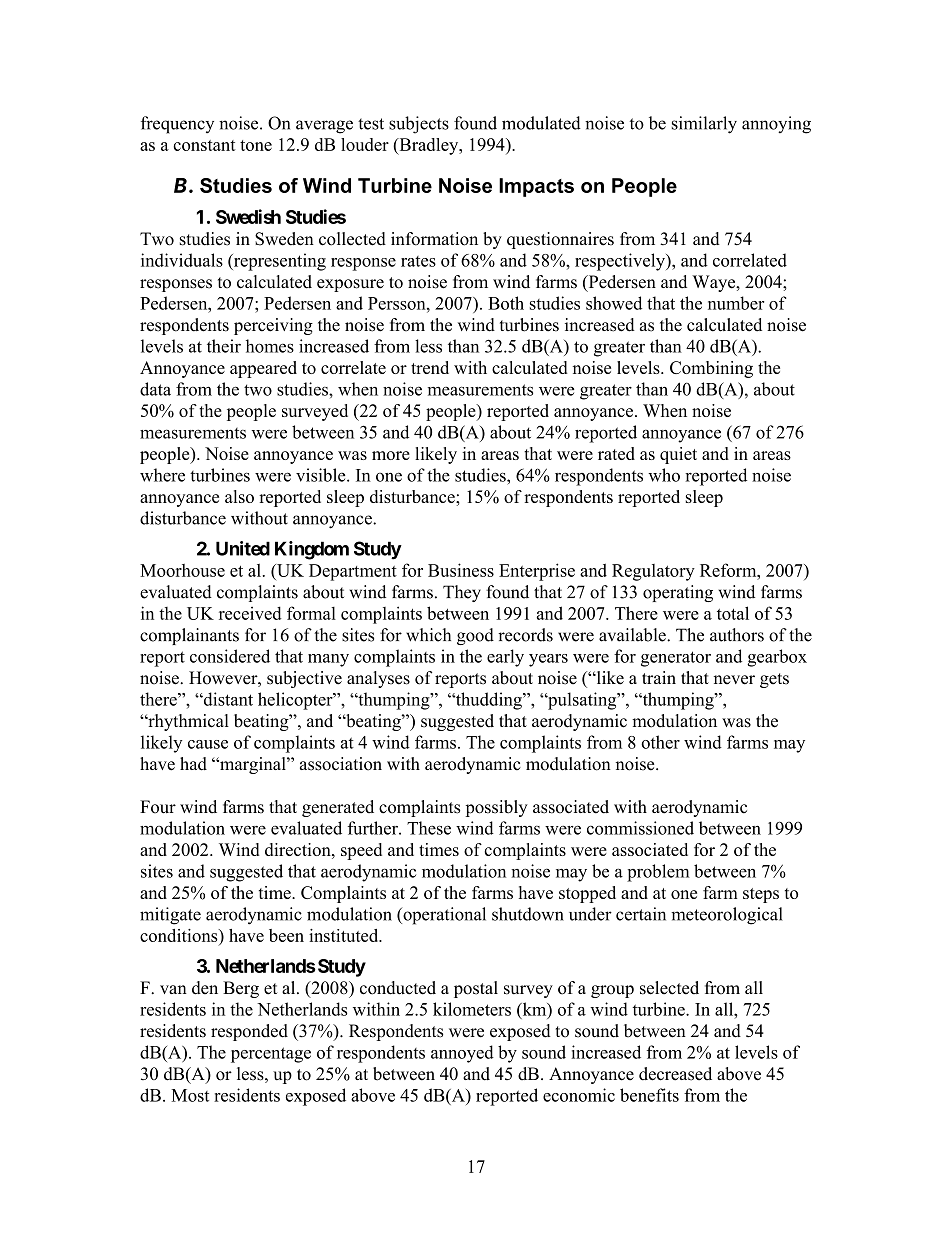 The image size is (952, 1233). I want to click on They, so click(462, 593).
